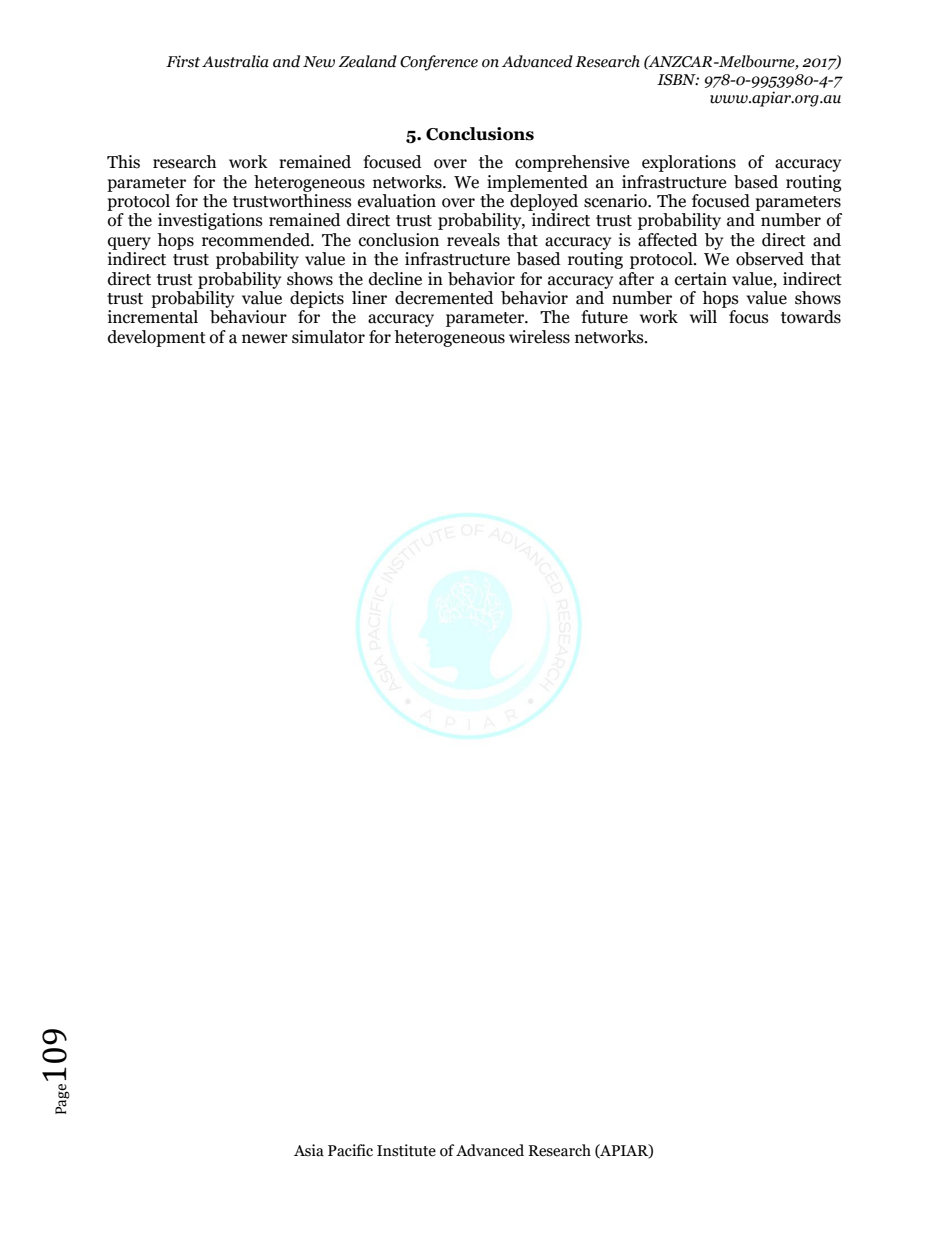  I want to click on simulator, so click(328, 337).
